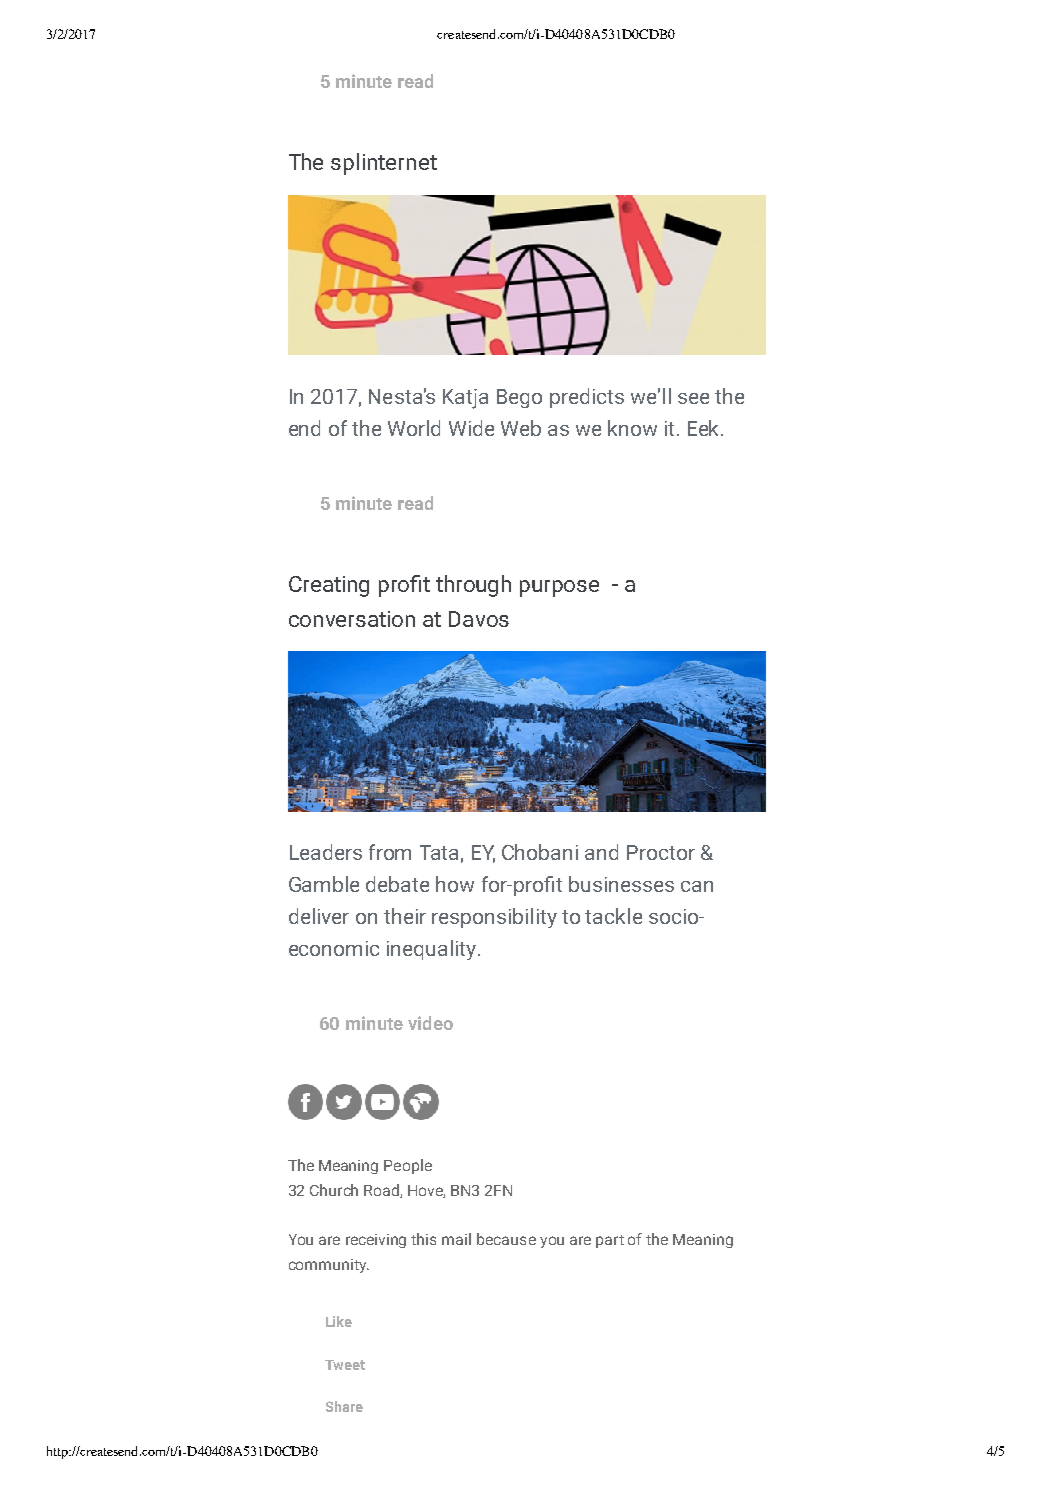  I want to click on purpose, so click(559, 588).
